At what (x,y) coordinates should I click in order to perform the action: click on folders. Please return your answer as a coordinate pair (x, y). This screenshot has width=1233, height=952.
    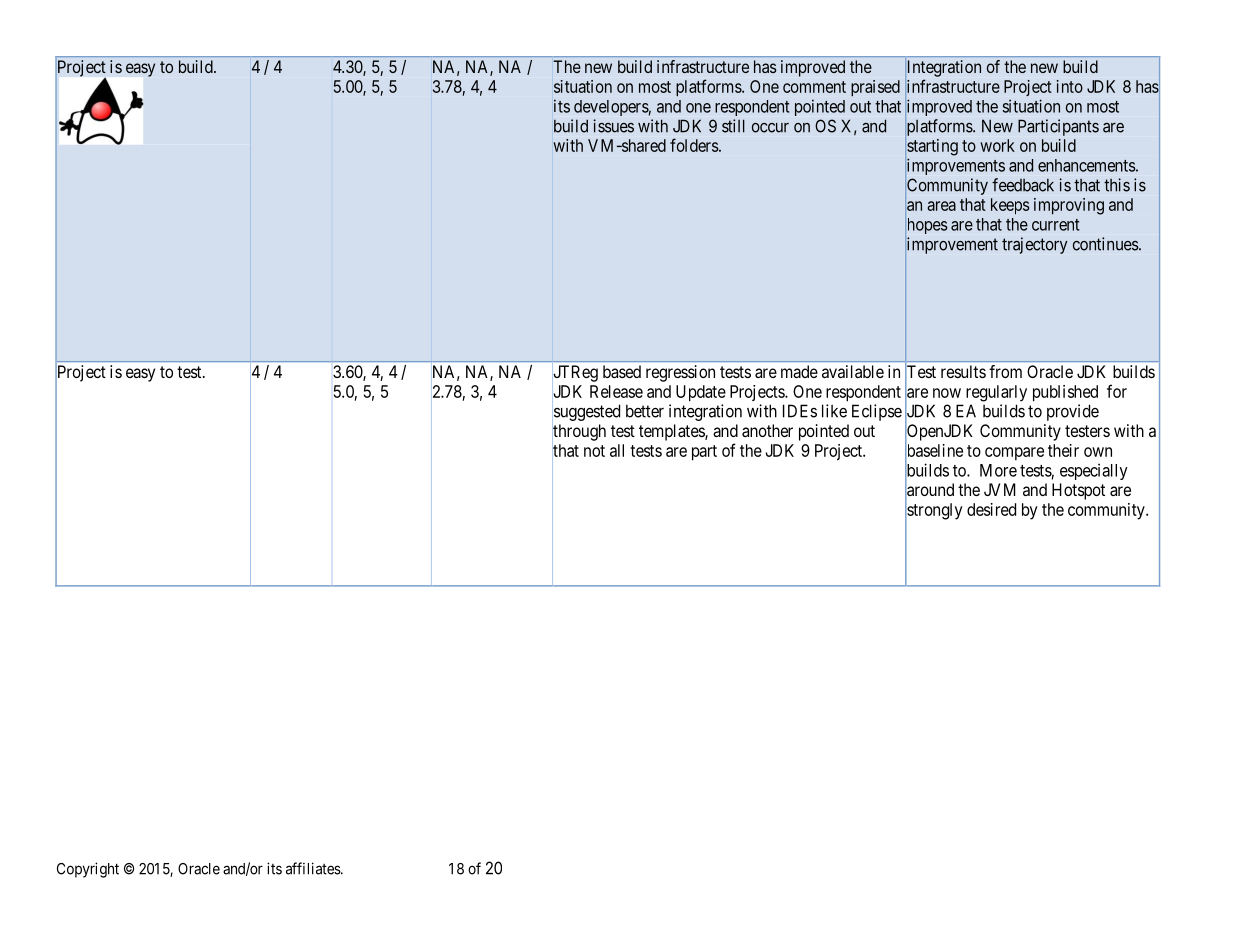
    Looking at the image, I should click on (694, 145).
